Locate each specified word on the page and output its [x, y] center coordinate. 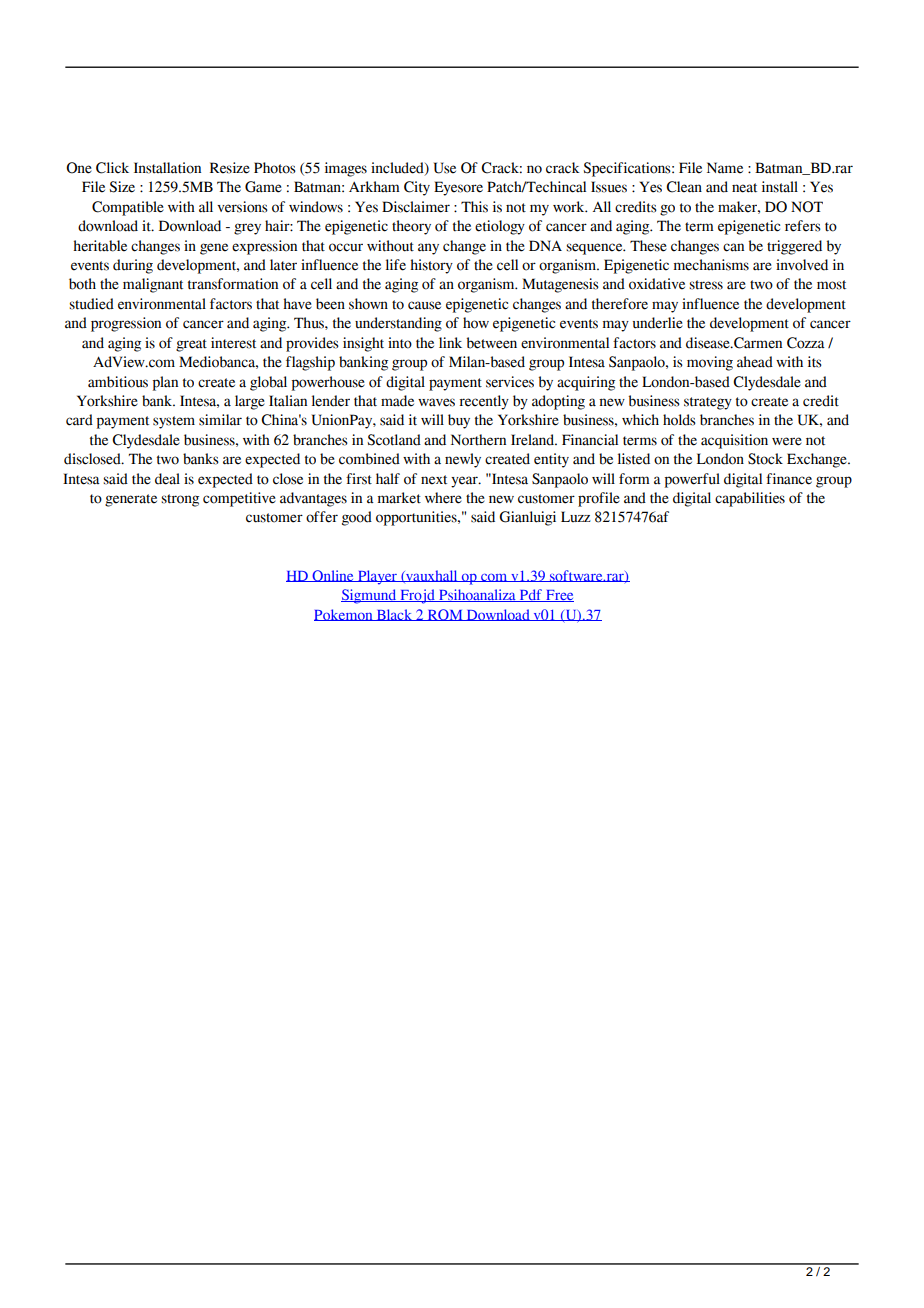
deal [167, 479]
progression [126, 324]
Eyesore [458, 188]
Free [559, 596]
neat [744, 188]
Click [112, 168]
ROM [445, 615]
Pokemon [344, 615]
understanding [398, 324]
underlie [658, 323]
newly [463, 460]
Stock [765, 459]
